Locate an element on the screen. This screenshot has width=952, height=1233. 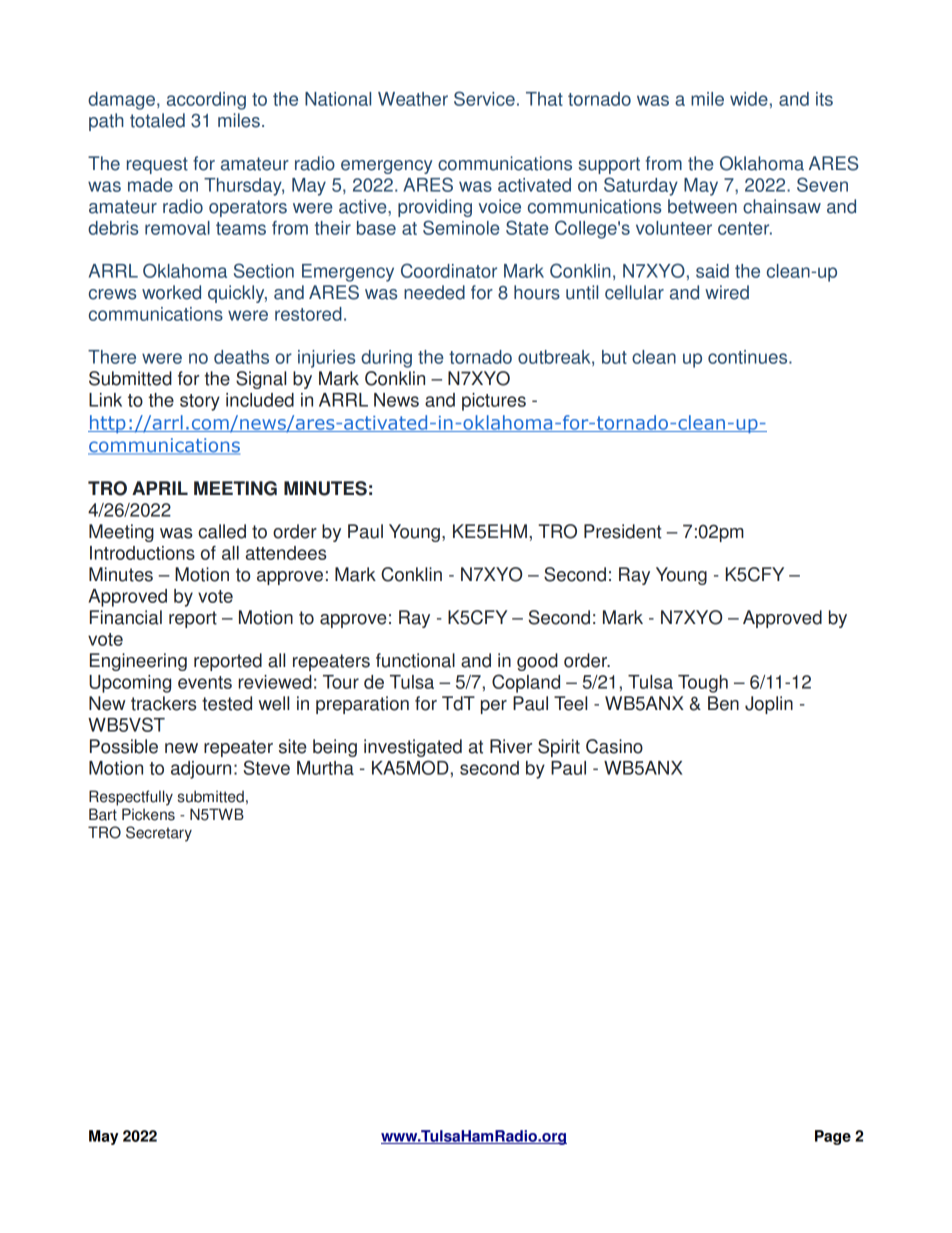
continues is located at coordinates (749, 357).
